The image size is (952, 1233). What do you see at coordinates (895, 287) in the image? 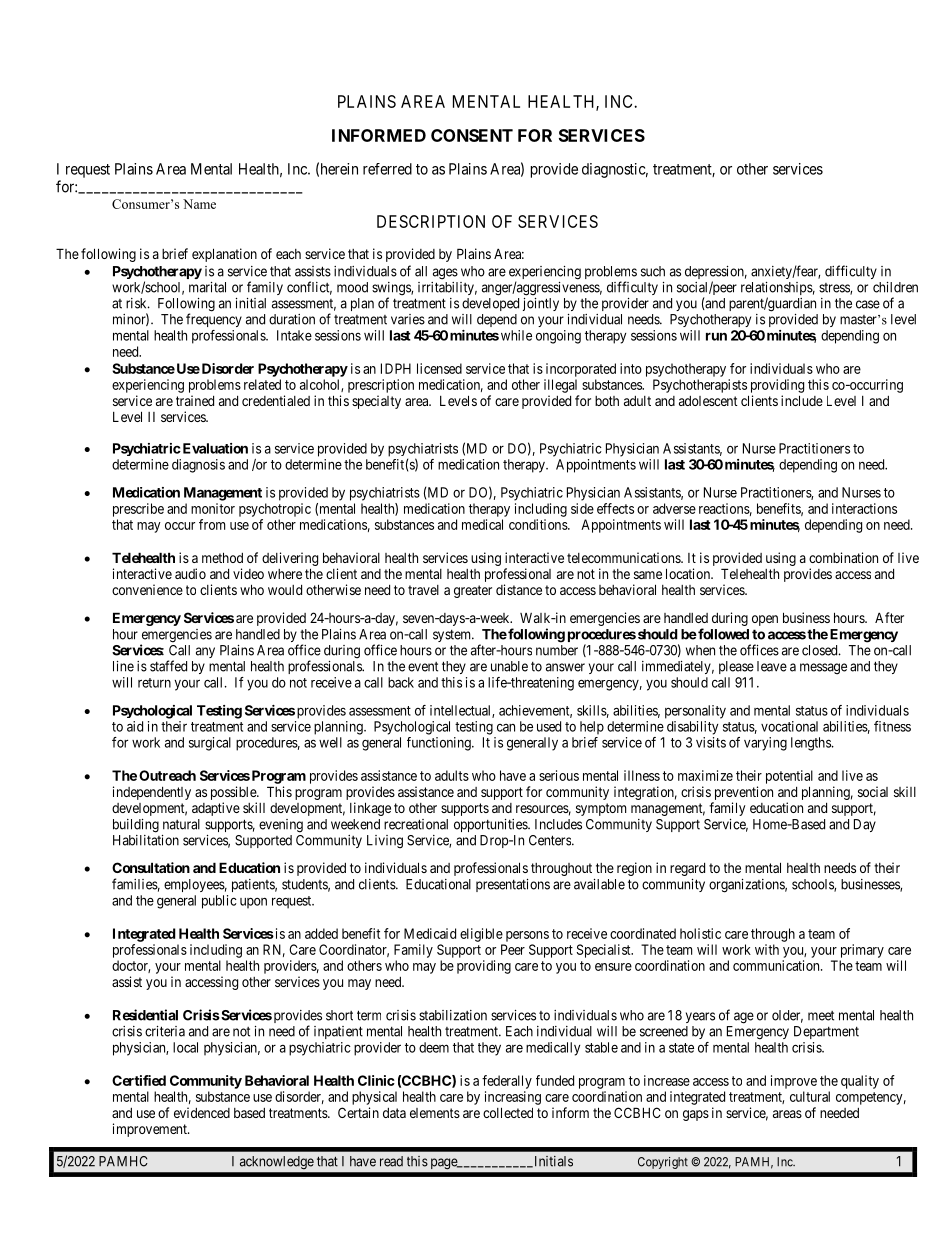
I see `children` at bounding box center [895, 287].
